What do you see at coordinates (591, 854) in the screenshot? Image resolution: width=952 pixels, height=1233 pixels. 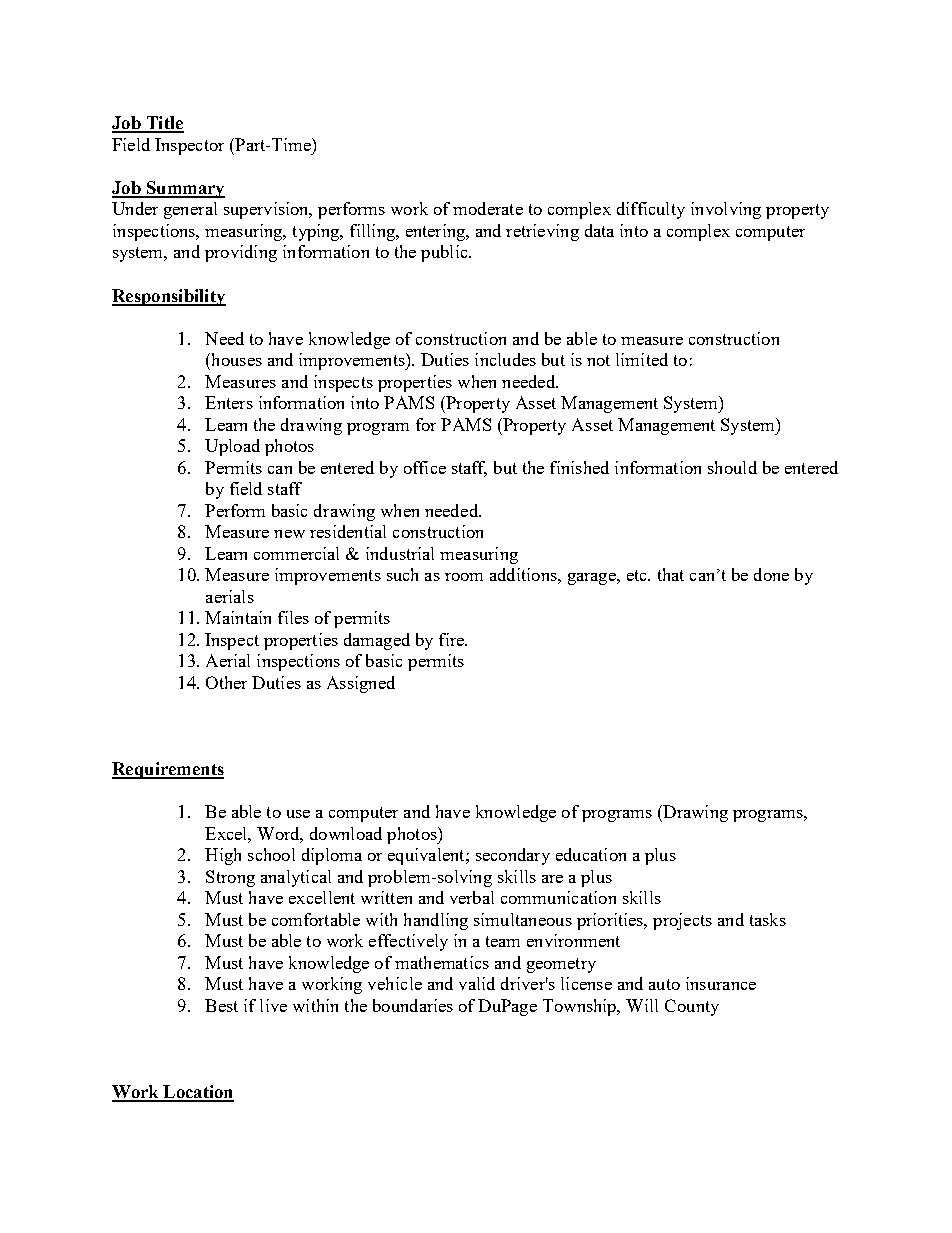 I see `education` at bounding box center [591, 854].
